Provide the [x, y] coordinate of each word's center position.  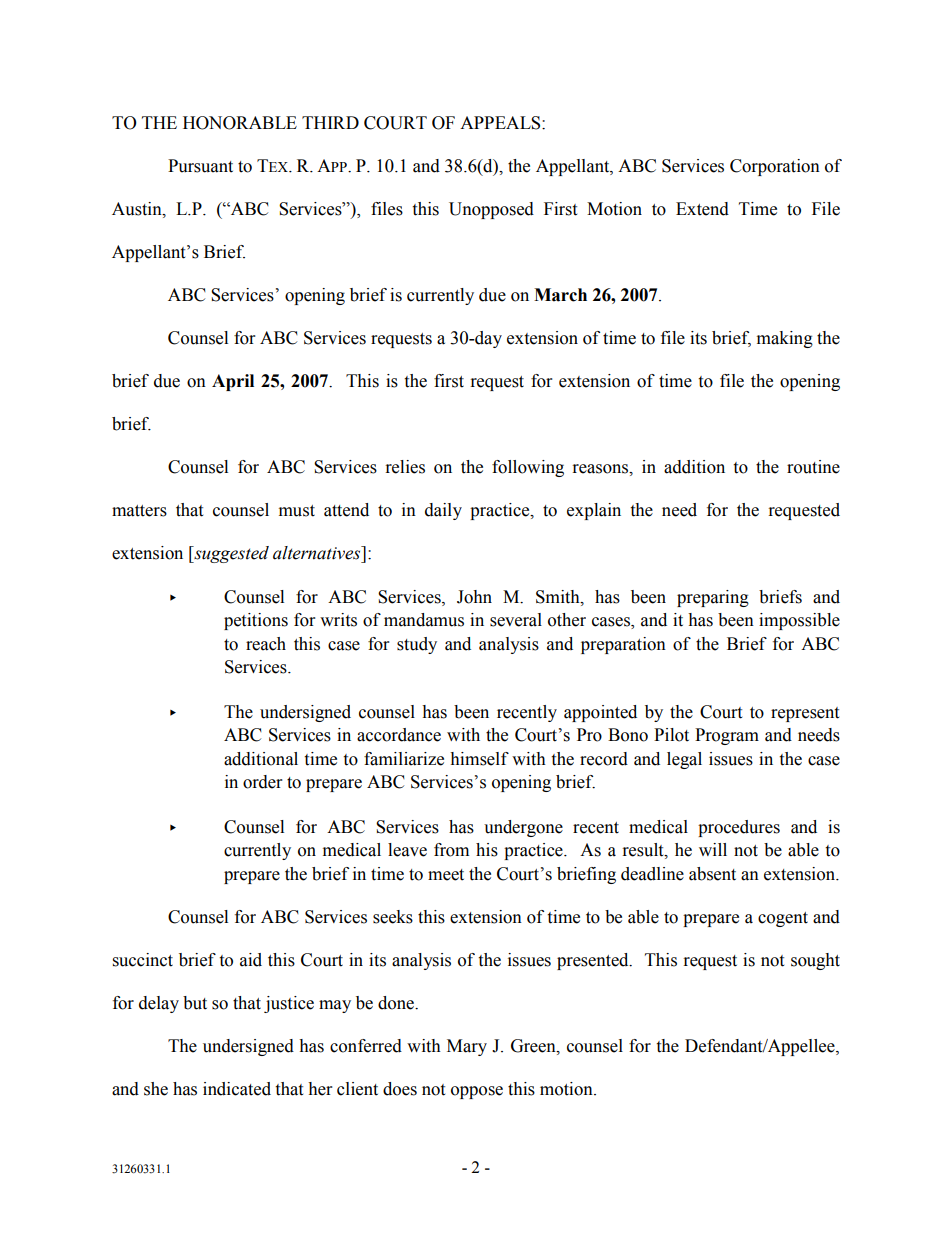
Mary [467, 1047]
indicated [237, 1089]
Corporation [775, 167]
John [474, 597]
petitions [256, 621]
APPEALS [501, 123]
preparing [713, 598]
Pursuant [200, 166]
